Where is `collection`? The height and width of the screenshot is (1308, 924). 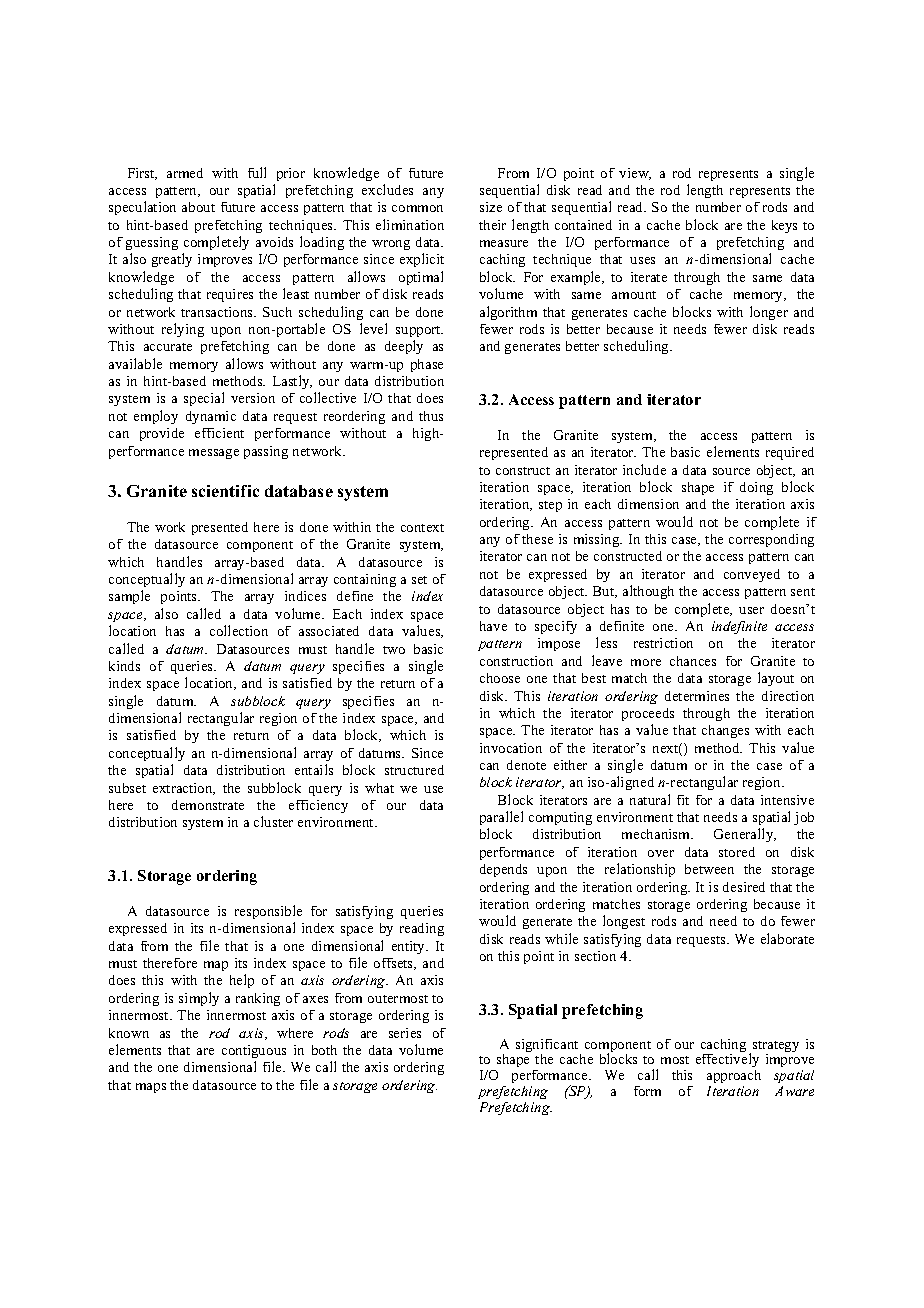 collection is located at coordinates (239, 630).
